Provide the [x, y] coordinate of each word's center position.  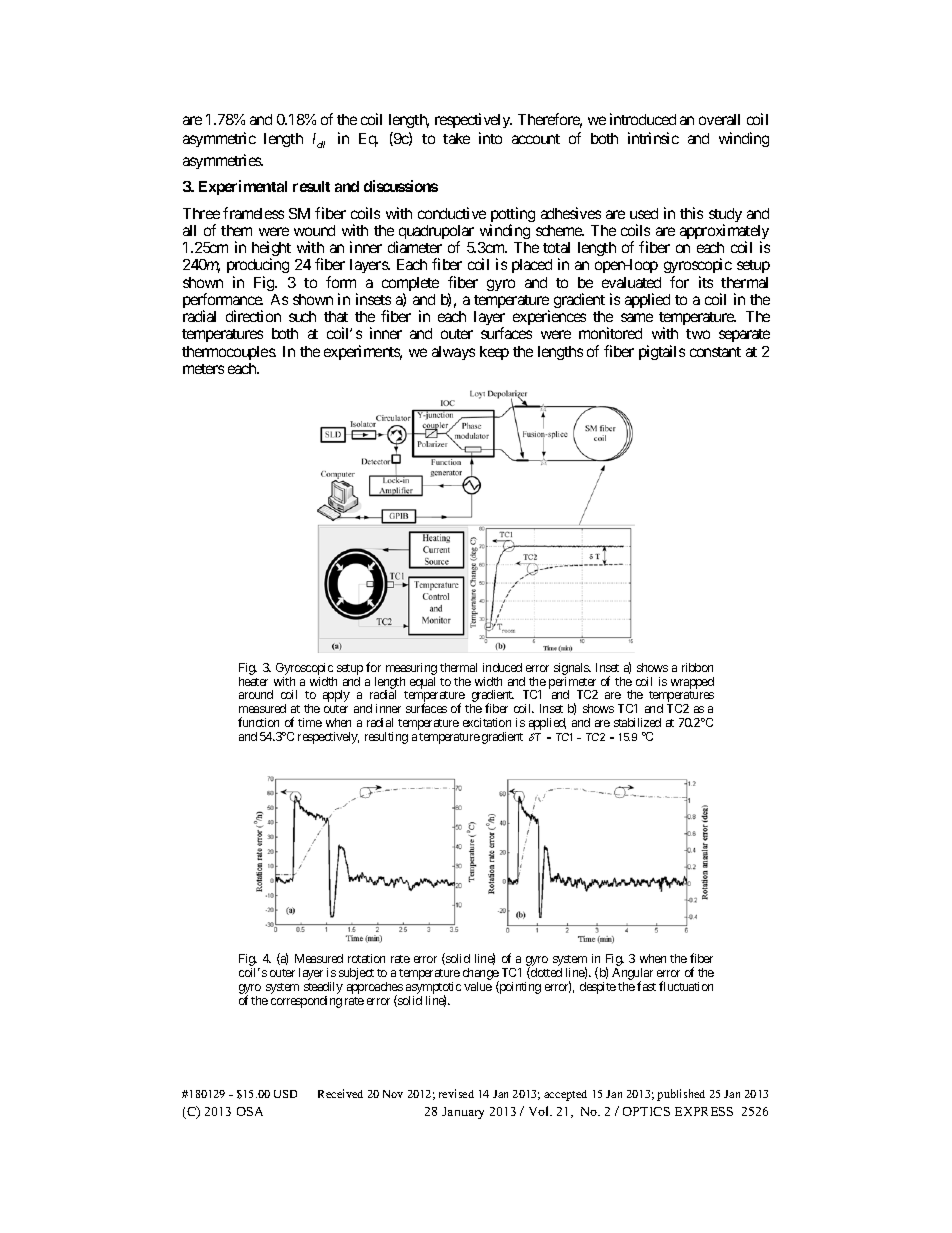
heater [253, 681]
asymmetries [223, 161]
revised [456, 1093]
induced [502, 667]
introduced [643, 119]
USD [285, 1094]
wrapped [692, 683]
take [456, 138]
